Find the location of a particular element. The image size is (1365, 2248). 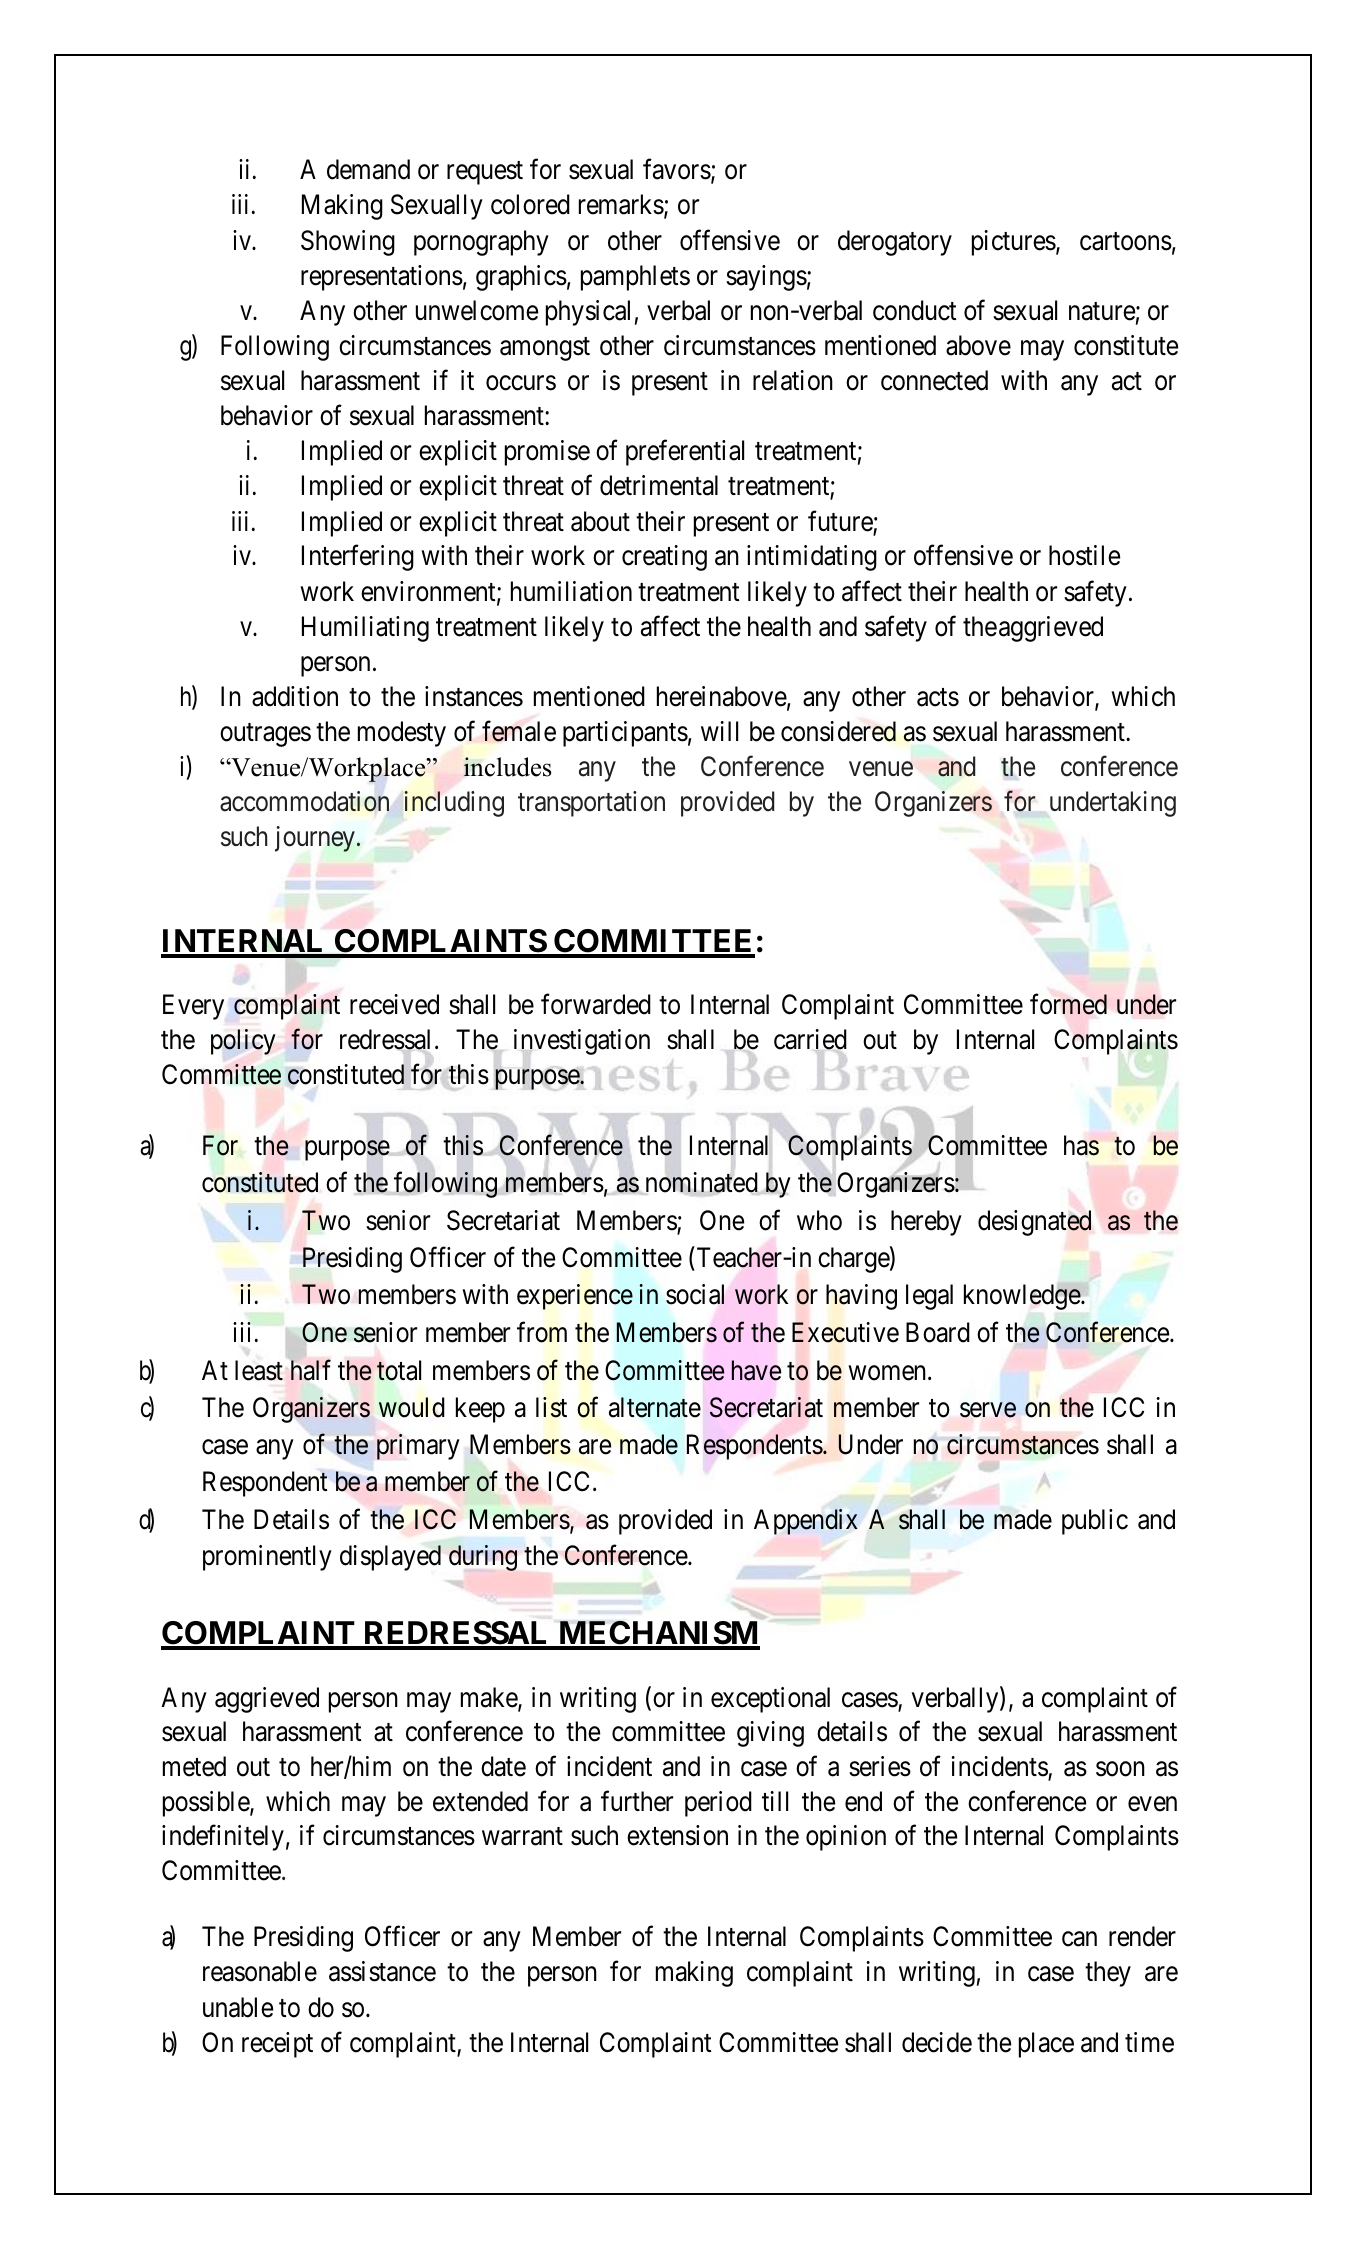

Showing is located at coordinates (348, 243).
